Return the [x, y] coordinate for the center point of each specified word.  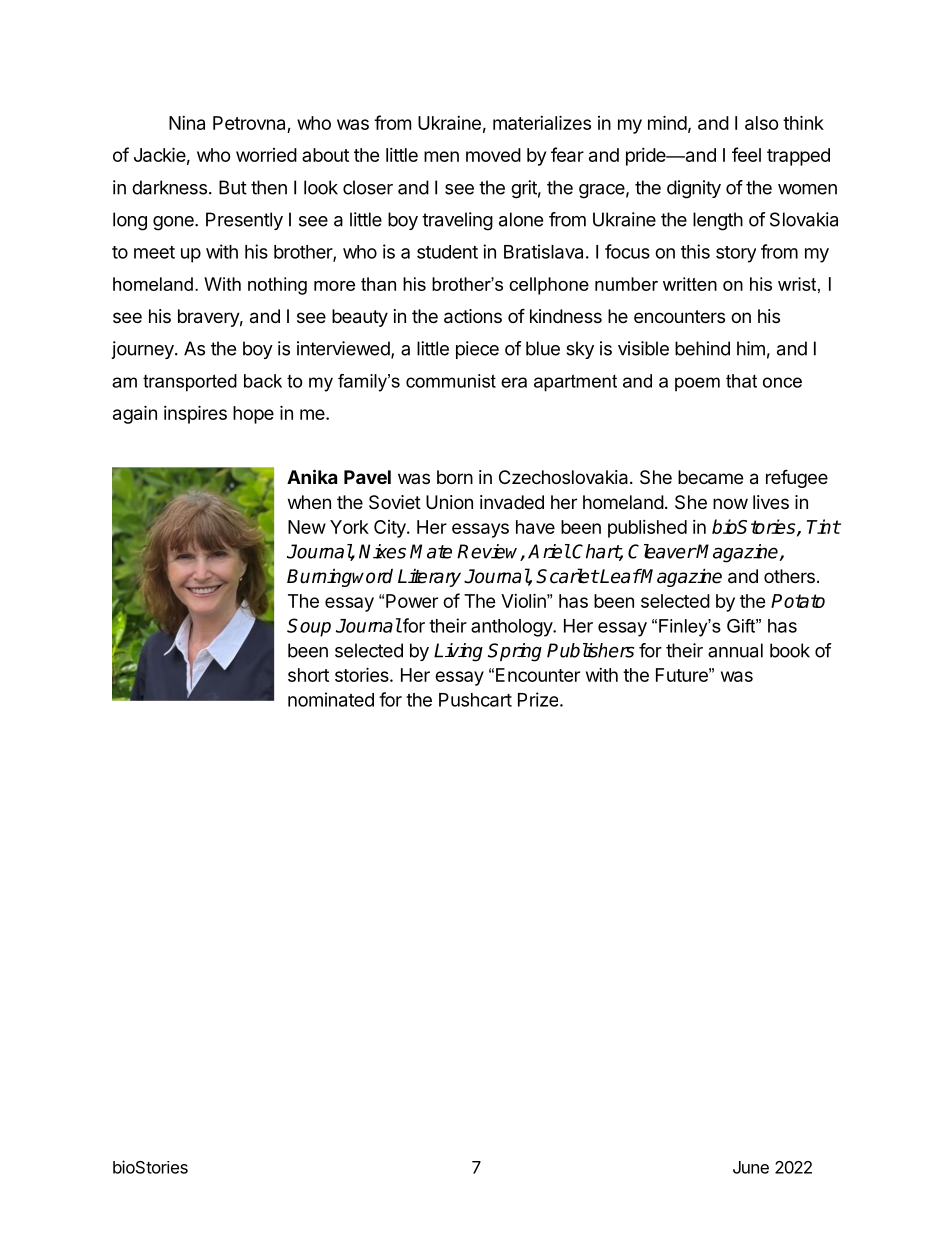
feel [746, 154]
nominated [331, 699]
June [751, 1167]
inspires [195, 414]
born [455, 477]
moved [493, 155]
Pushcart [475, 700]
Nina [187, 123]
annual [735, 650]
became [710, 477]
